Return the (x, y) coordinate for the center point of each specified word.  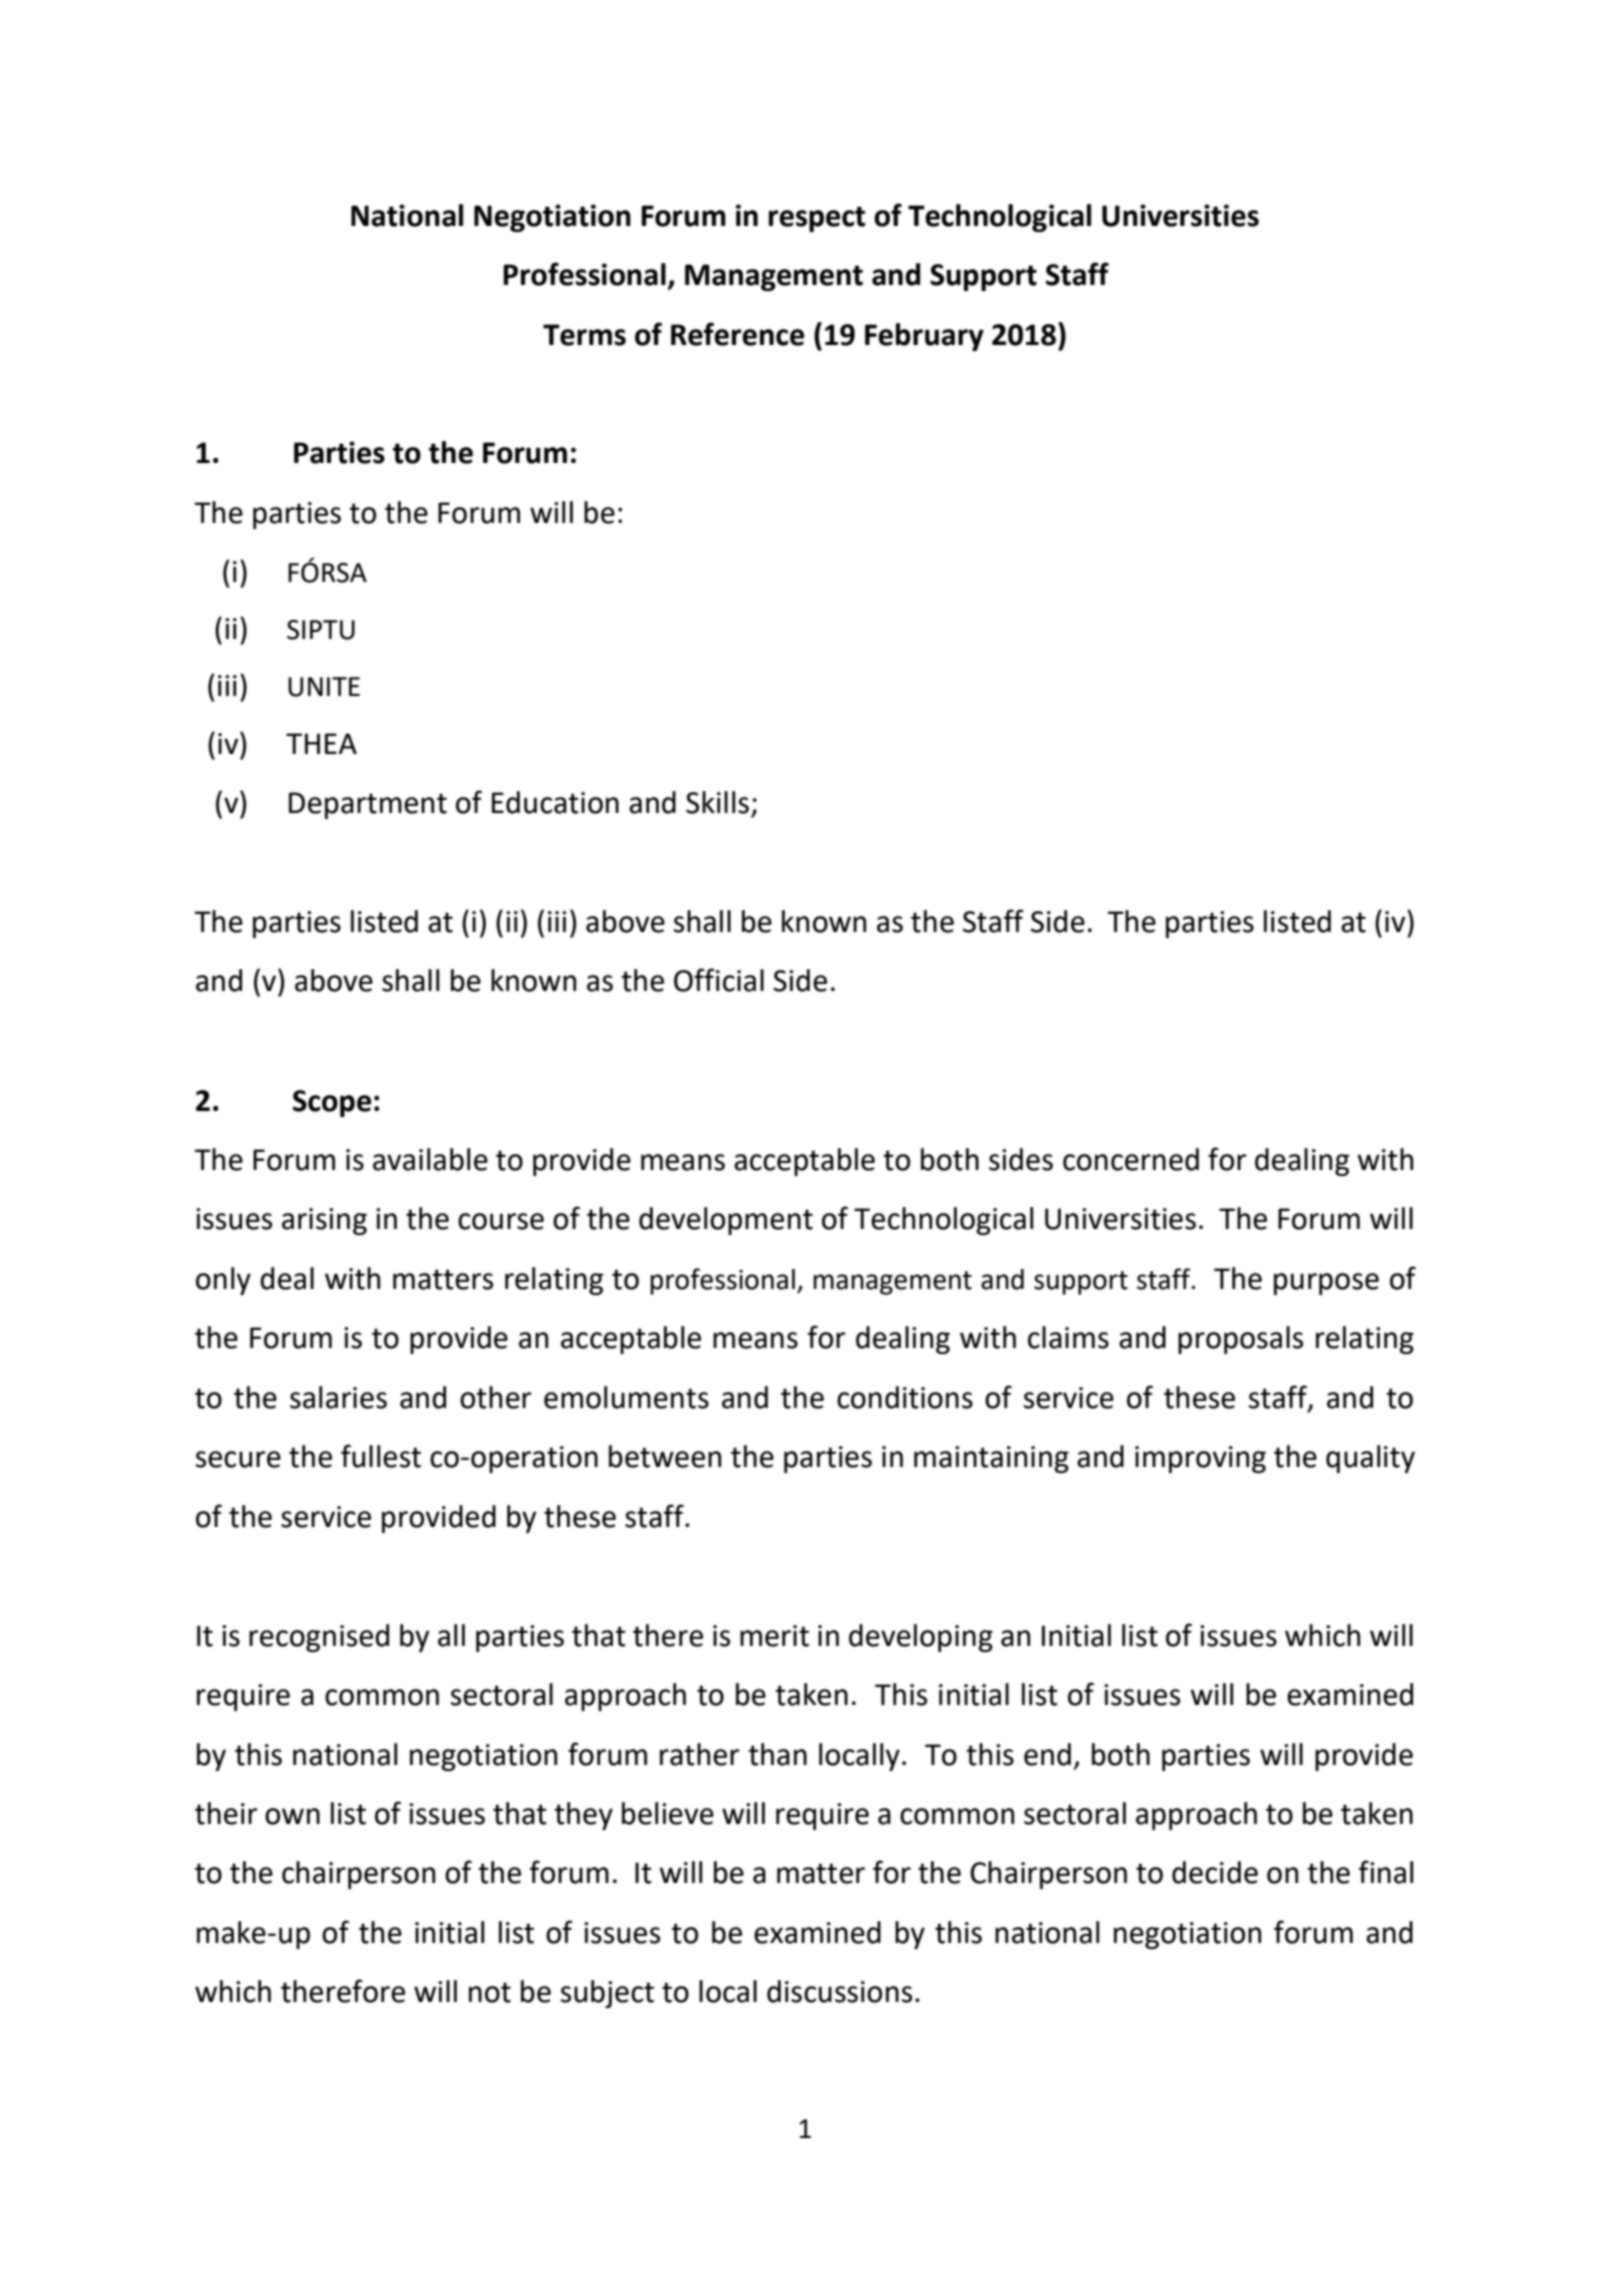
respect (817, 219)
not (490, 1992)
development (726, 1221)
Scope (332, 1103)
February (924, 337)
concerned (1131, 1159)
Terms (584, 335)
